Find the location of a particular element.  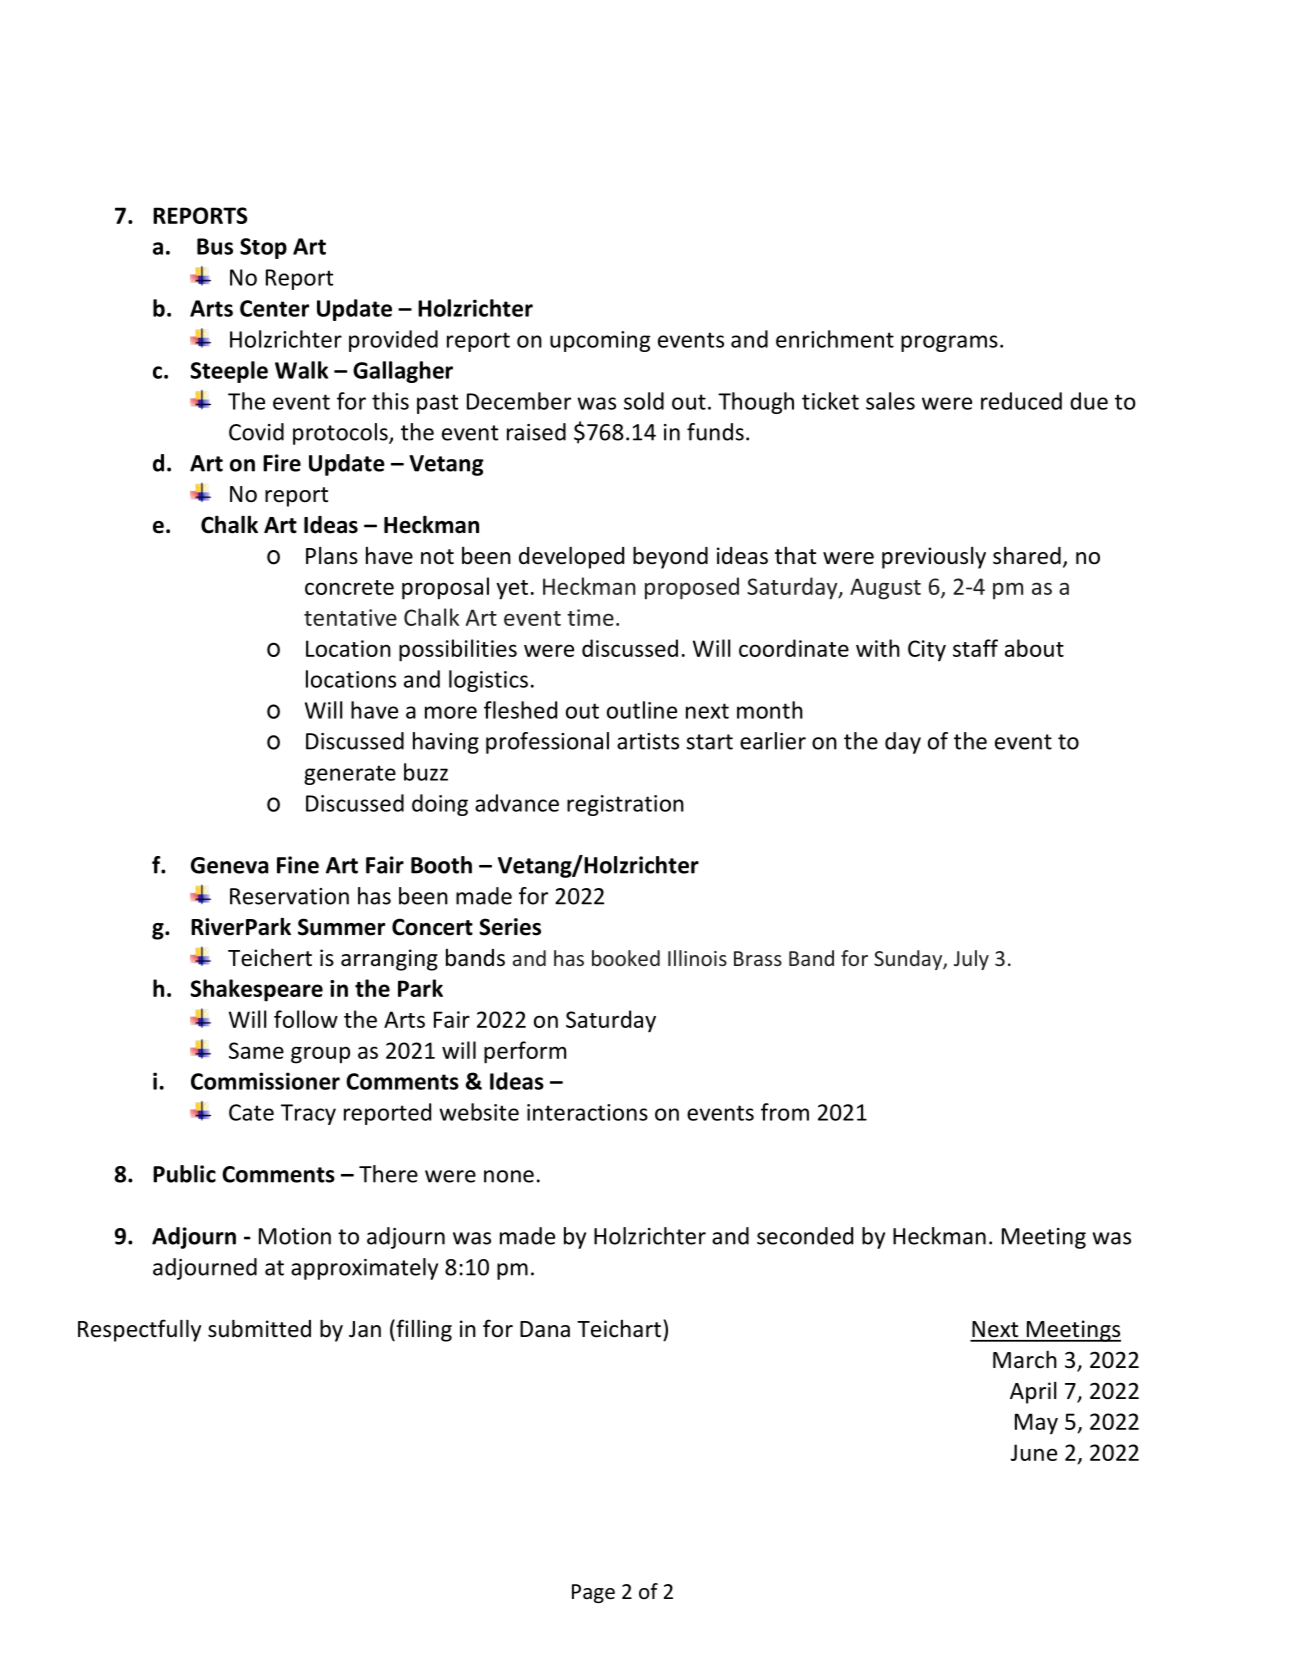

upcoming is located at coordinates (600, 341).
